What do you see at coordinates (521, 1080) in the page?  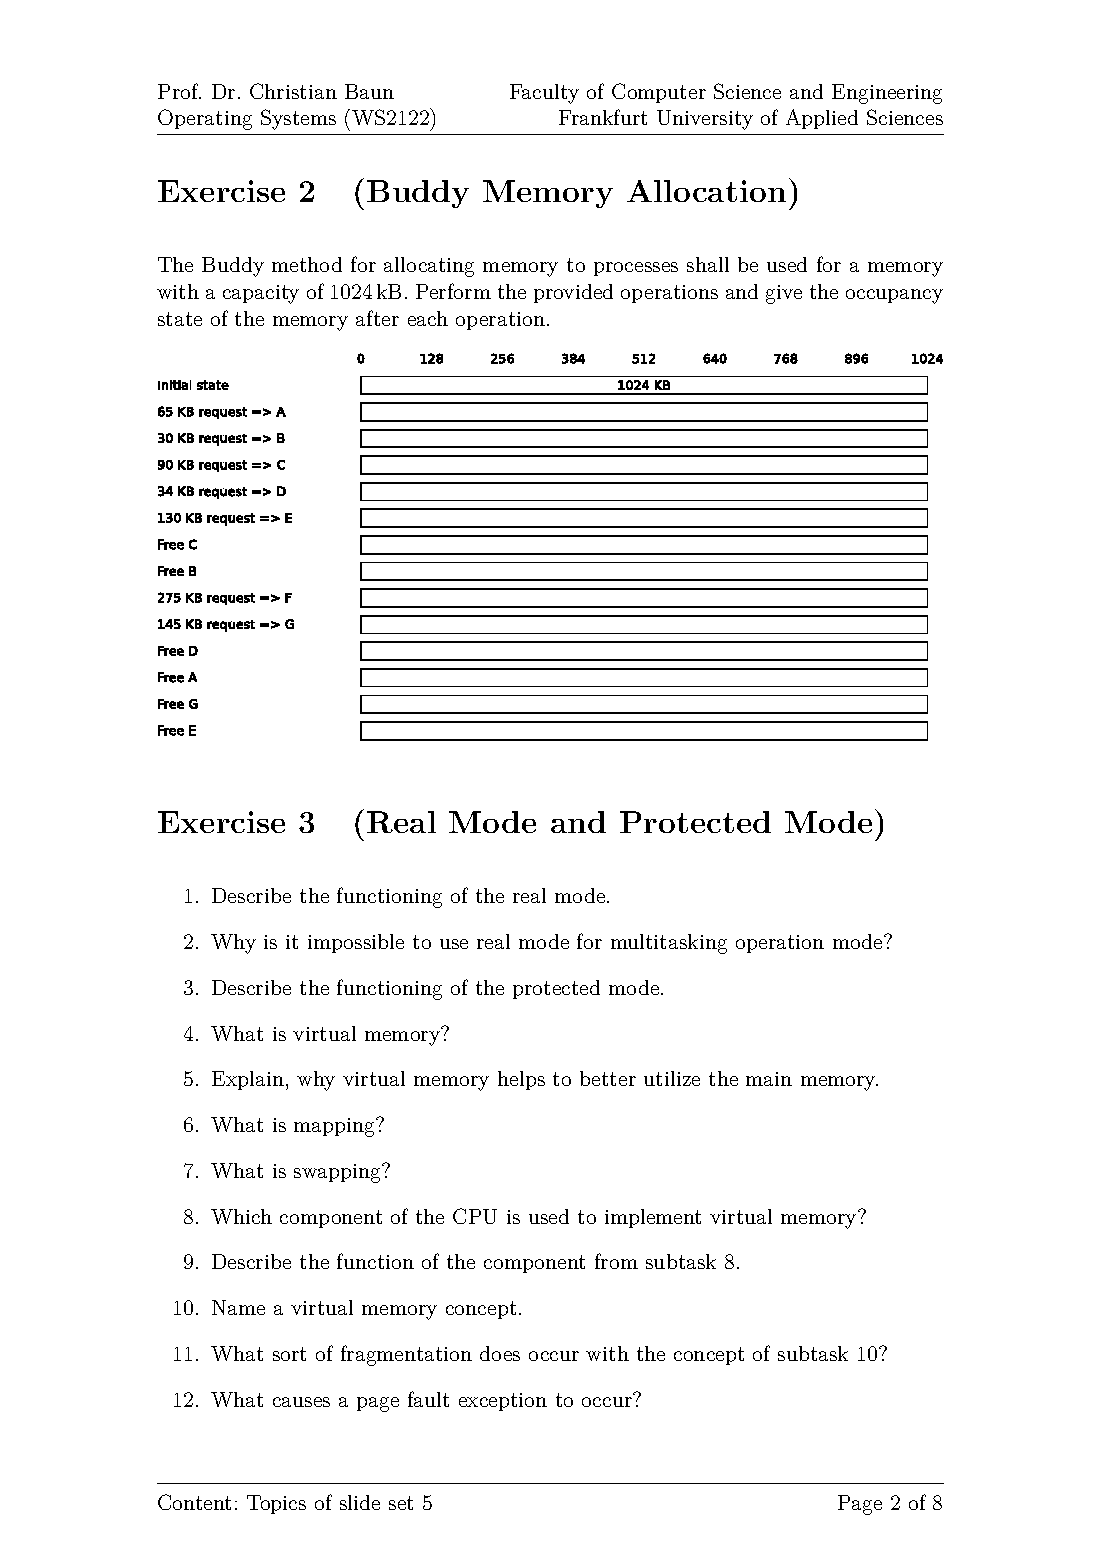 I see `helps` at bounding box center [521, 1080].
